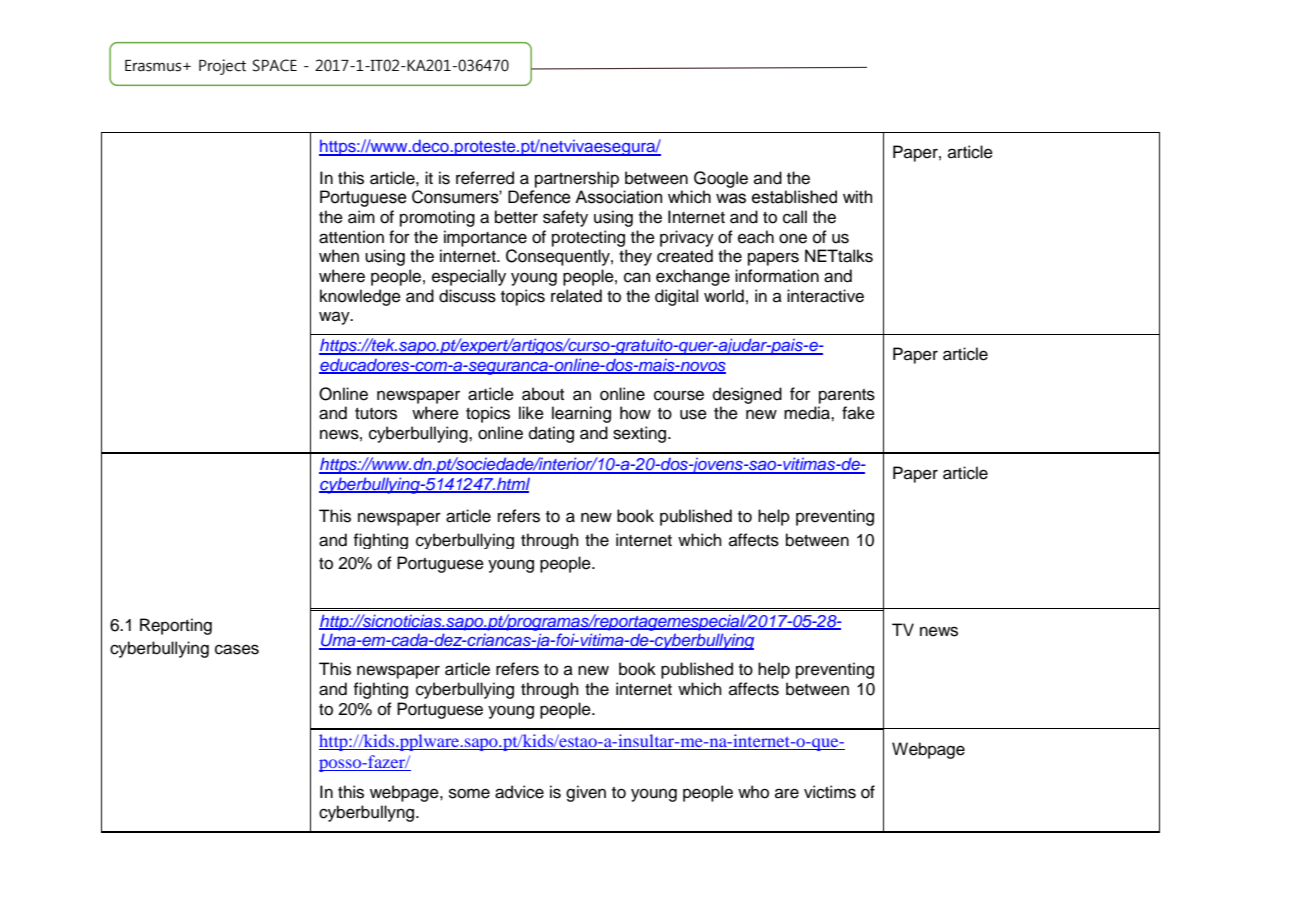 The width and height of the image is (1309, 924). Describe the element at coordinates (222, 67) in the image. I see `Project` at that location.
